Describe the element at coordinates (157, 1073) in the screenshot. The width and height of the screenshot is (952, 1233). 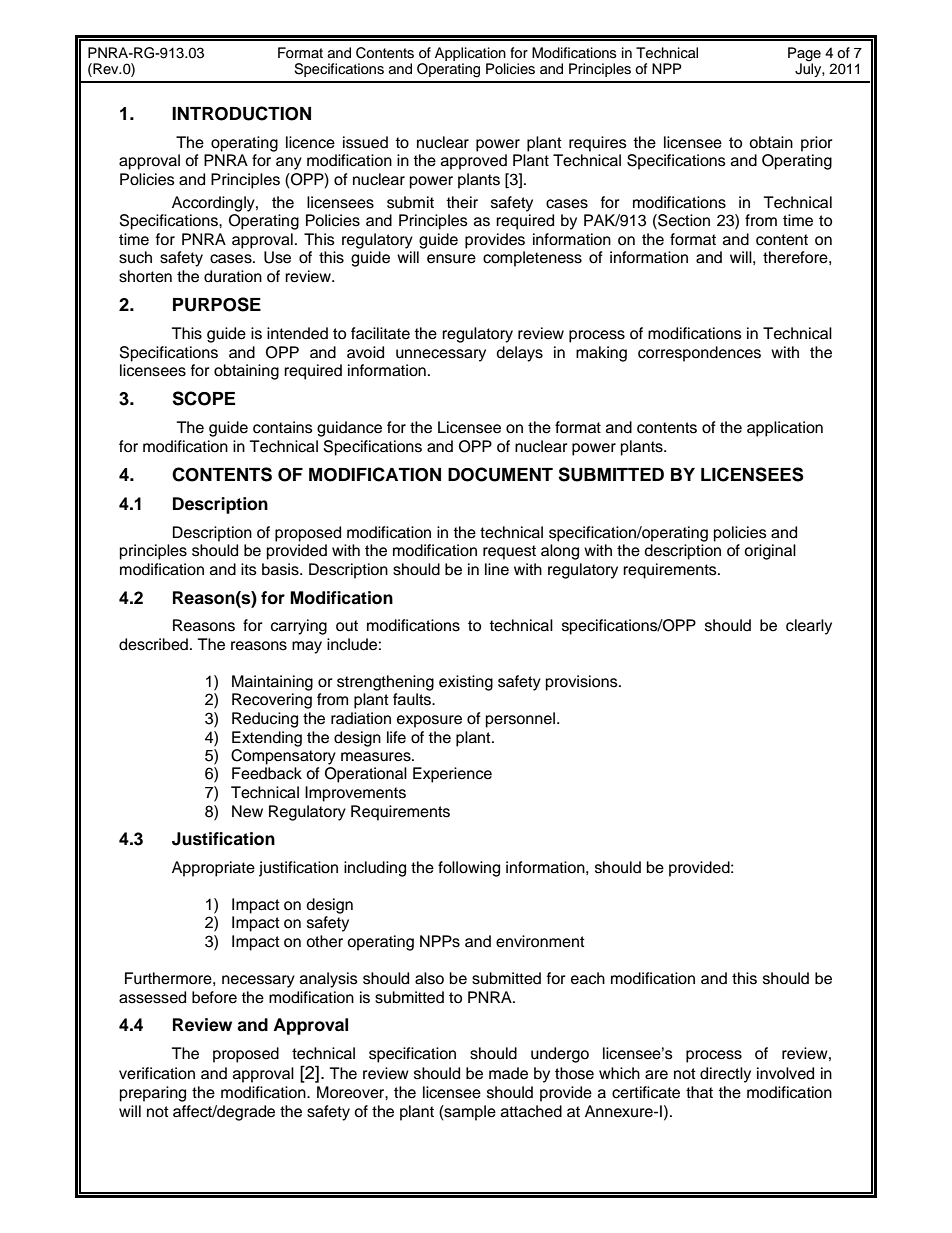
I see `verification` at that location.
